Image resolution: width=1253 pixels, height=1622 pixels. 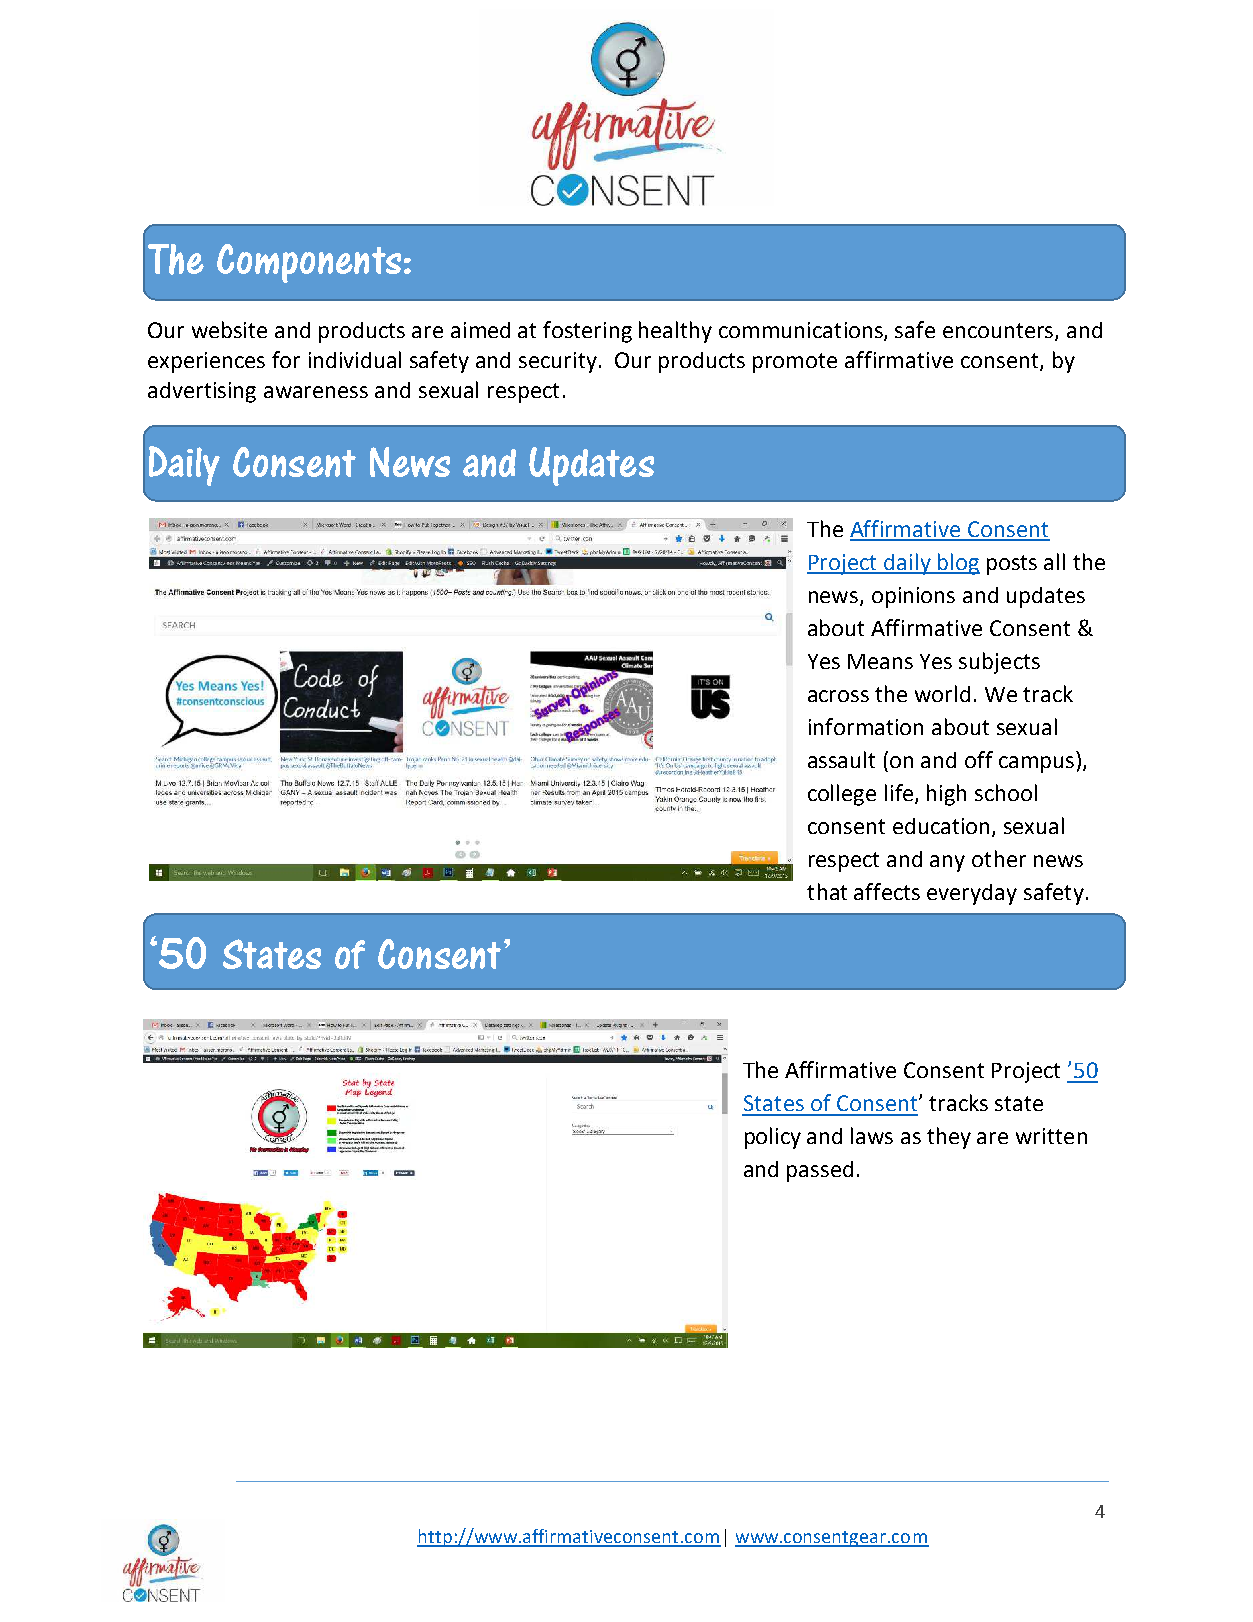 I want to click on fostering, so click(x=587, y=332).
